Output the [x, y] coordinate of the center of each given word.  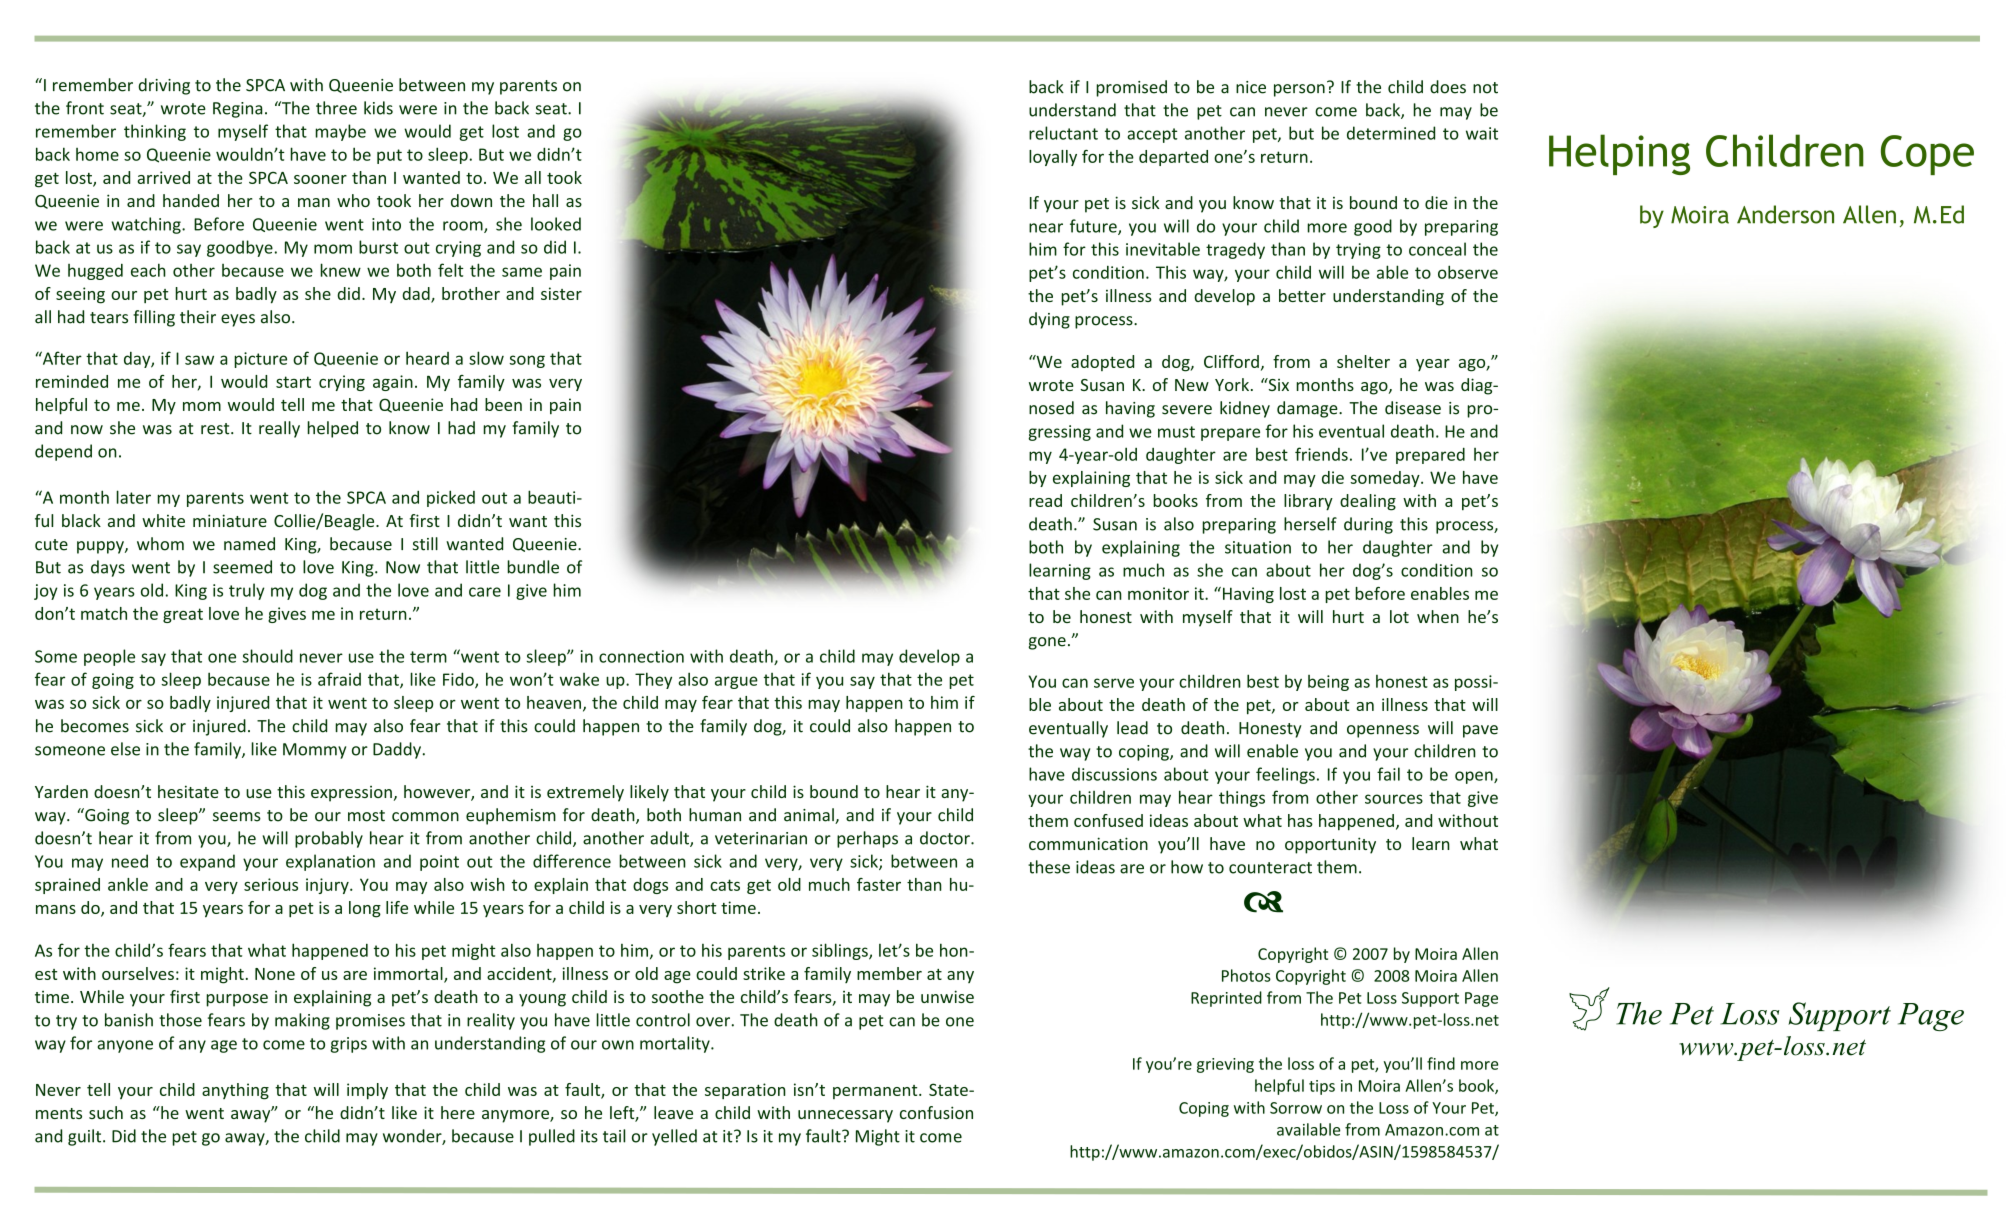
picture [260, 360]
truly [247, 591]
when [1438, 616]
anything [235, 1091]
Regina [237, 110]
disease [1413, 408]
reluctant [1063, 133]
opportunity [1330, 845]
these [1049, 867]
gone [1047, 643]
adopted [1102, 363]
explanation [330, 862]
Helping [1619, 154]
